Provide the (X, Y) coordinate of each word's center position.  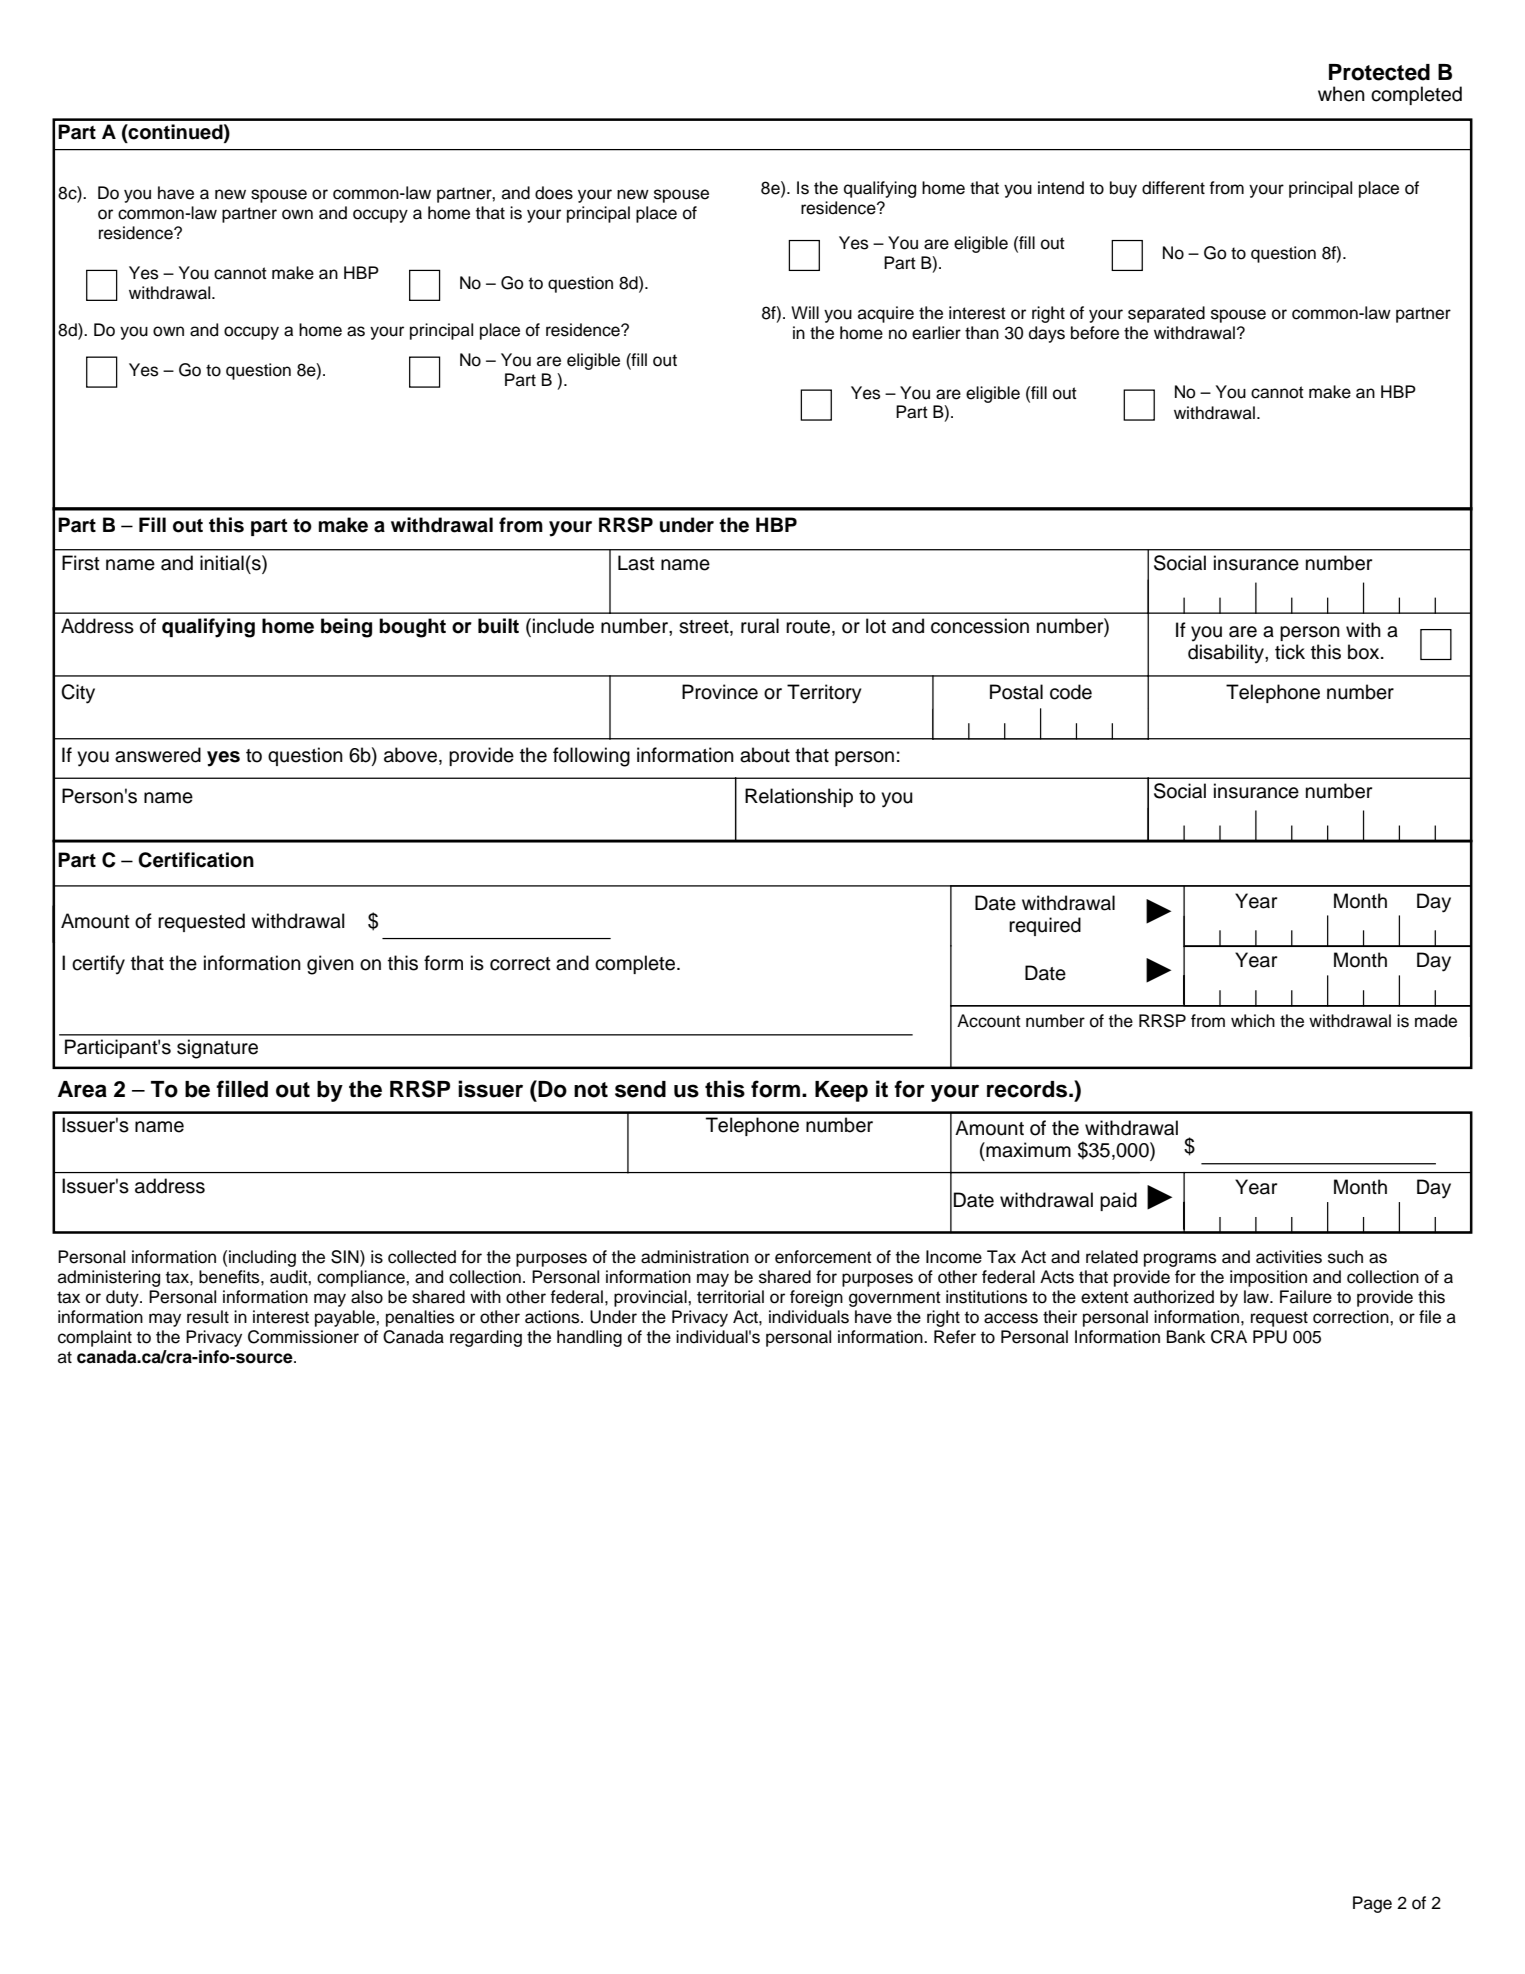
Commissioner (303, 1337)
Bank (1186, 1337)
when (1341, 94)
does (554, 193)
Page (1372, 1904)
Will (805, 312)
